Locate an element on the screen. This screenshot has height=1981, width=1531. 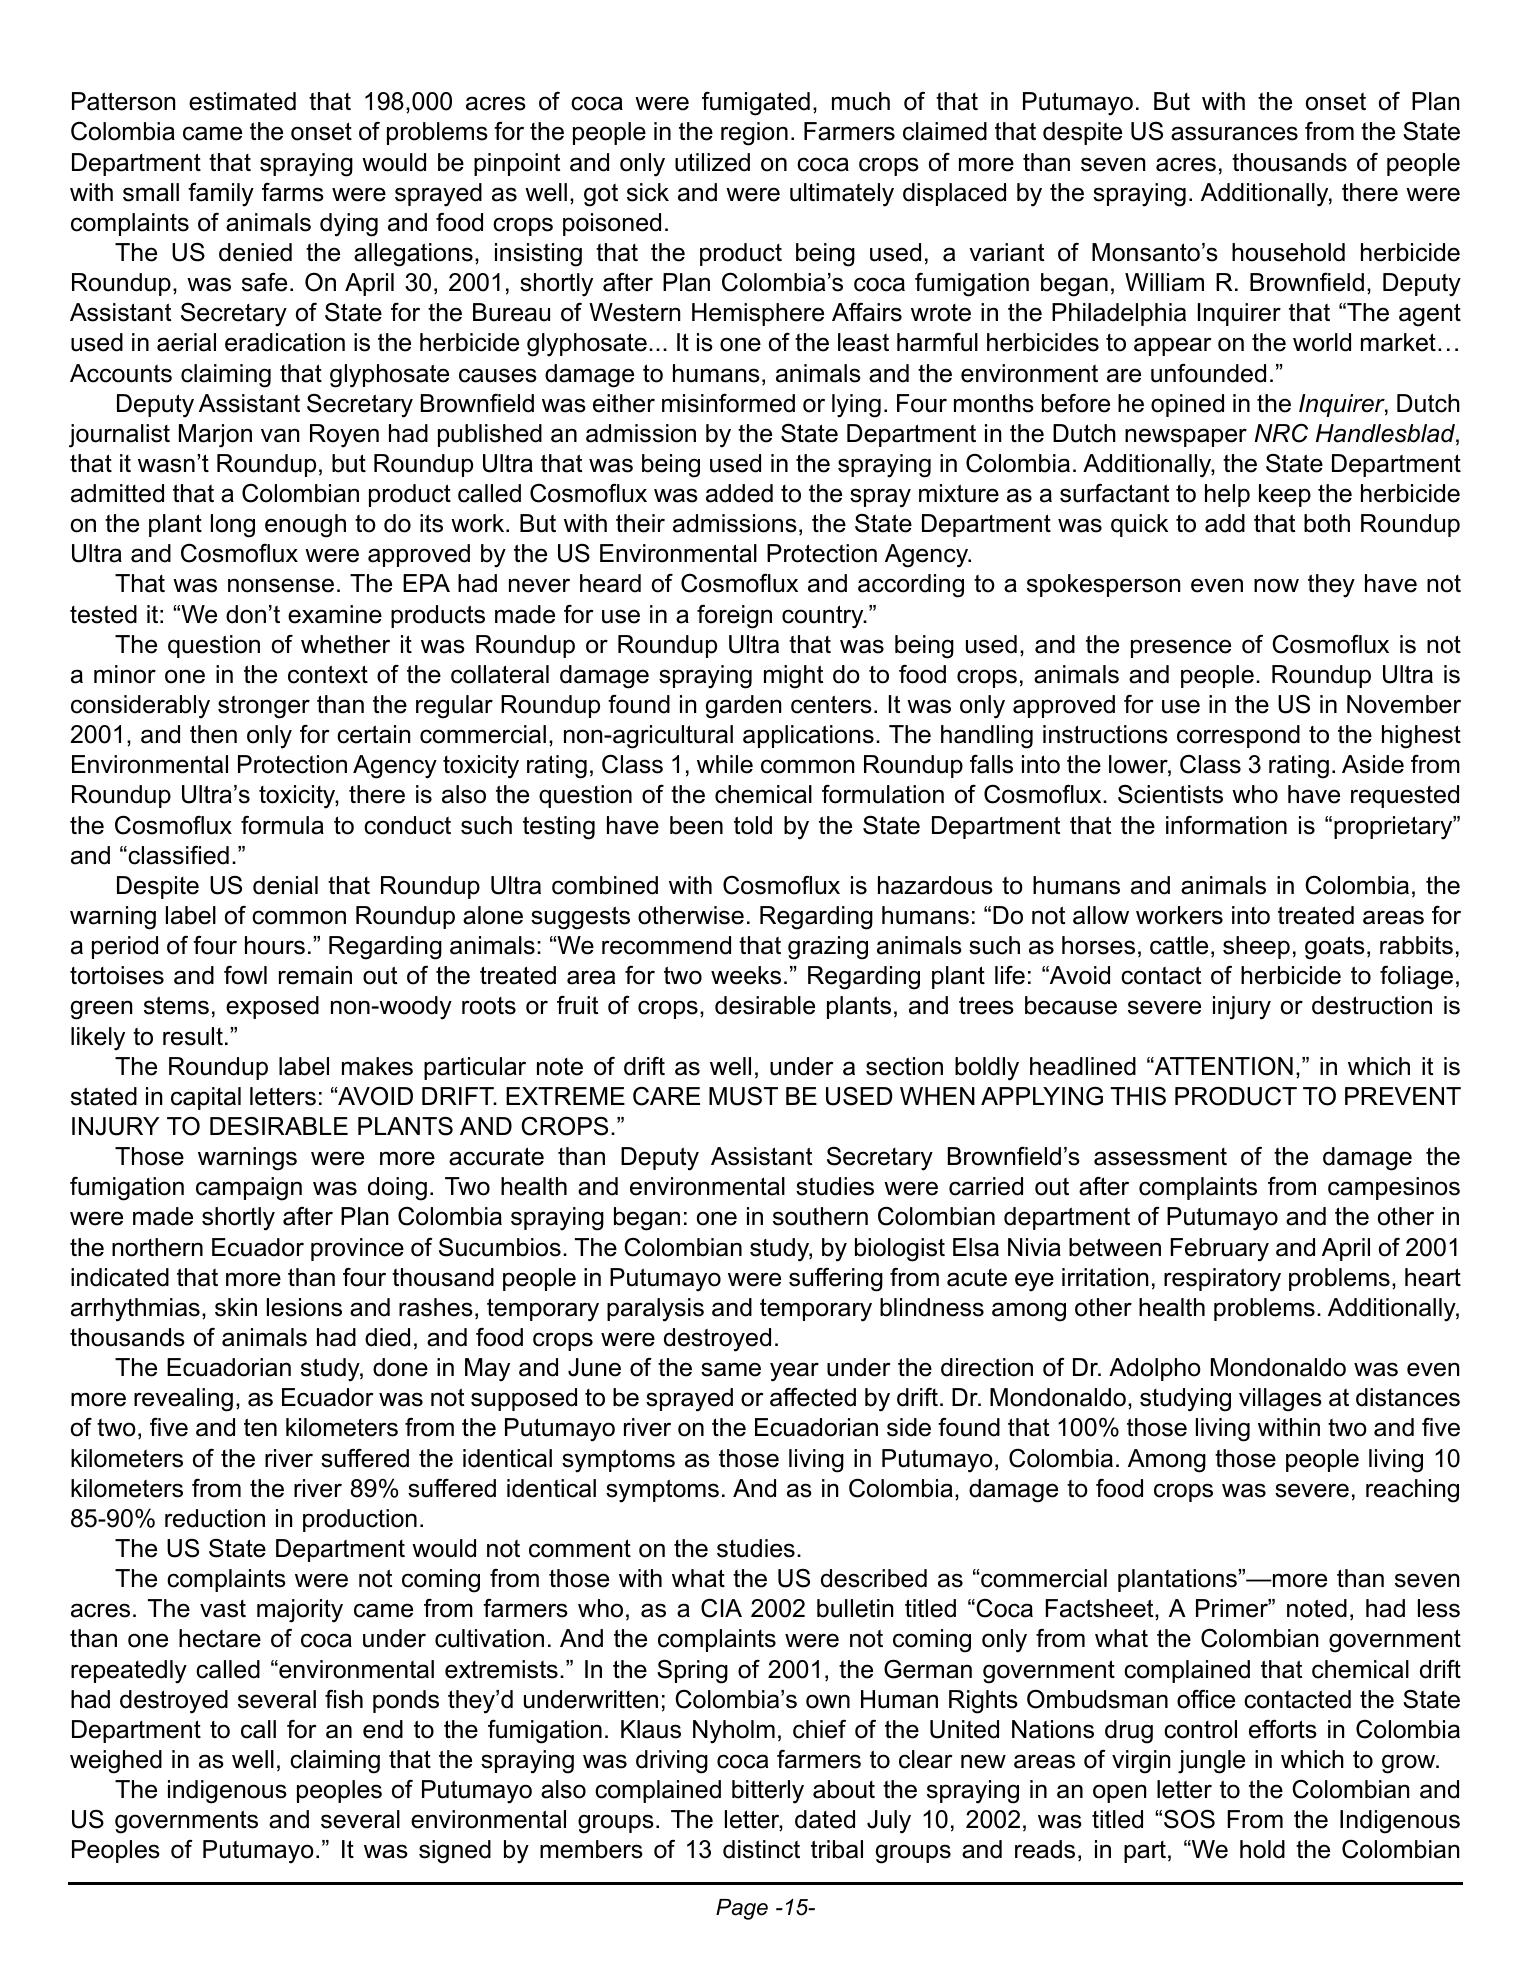
weeks is located at coordinates (746, 975).
